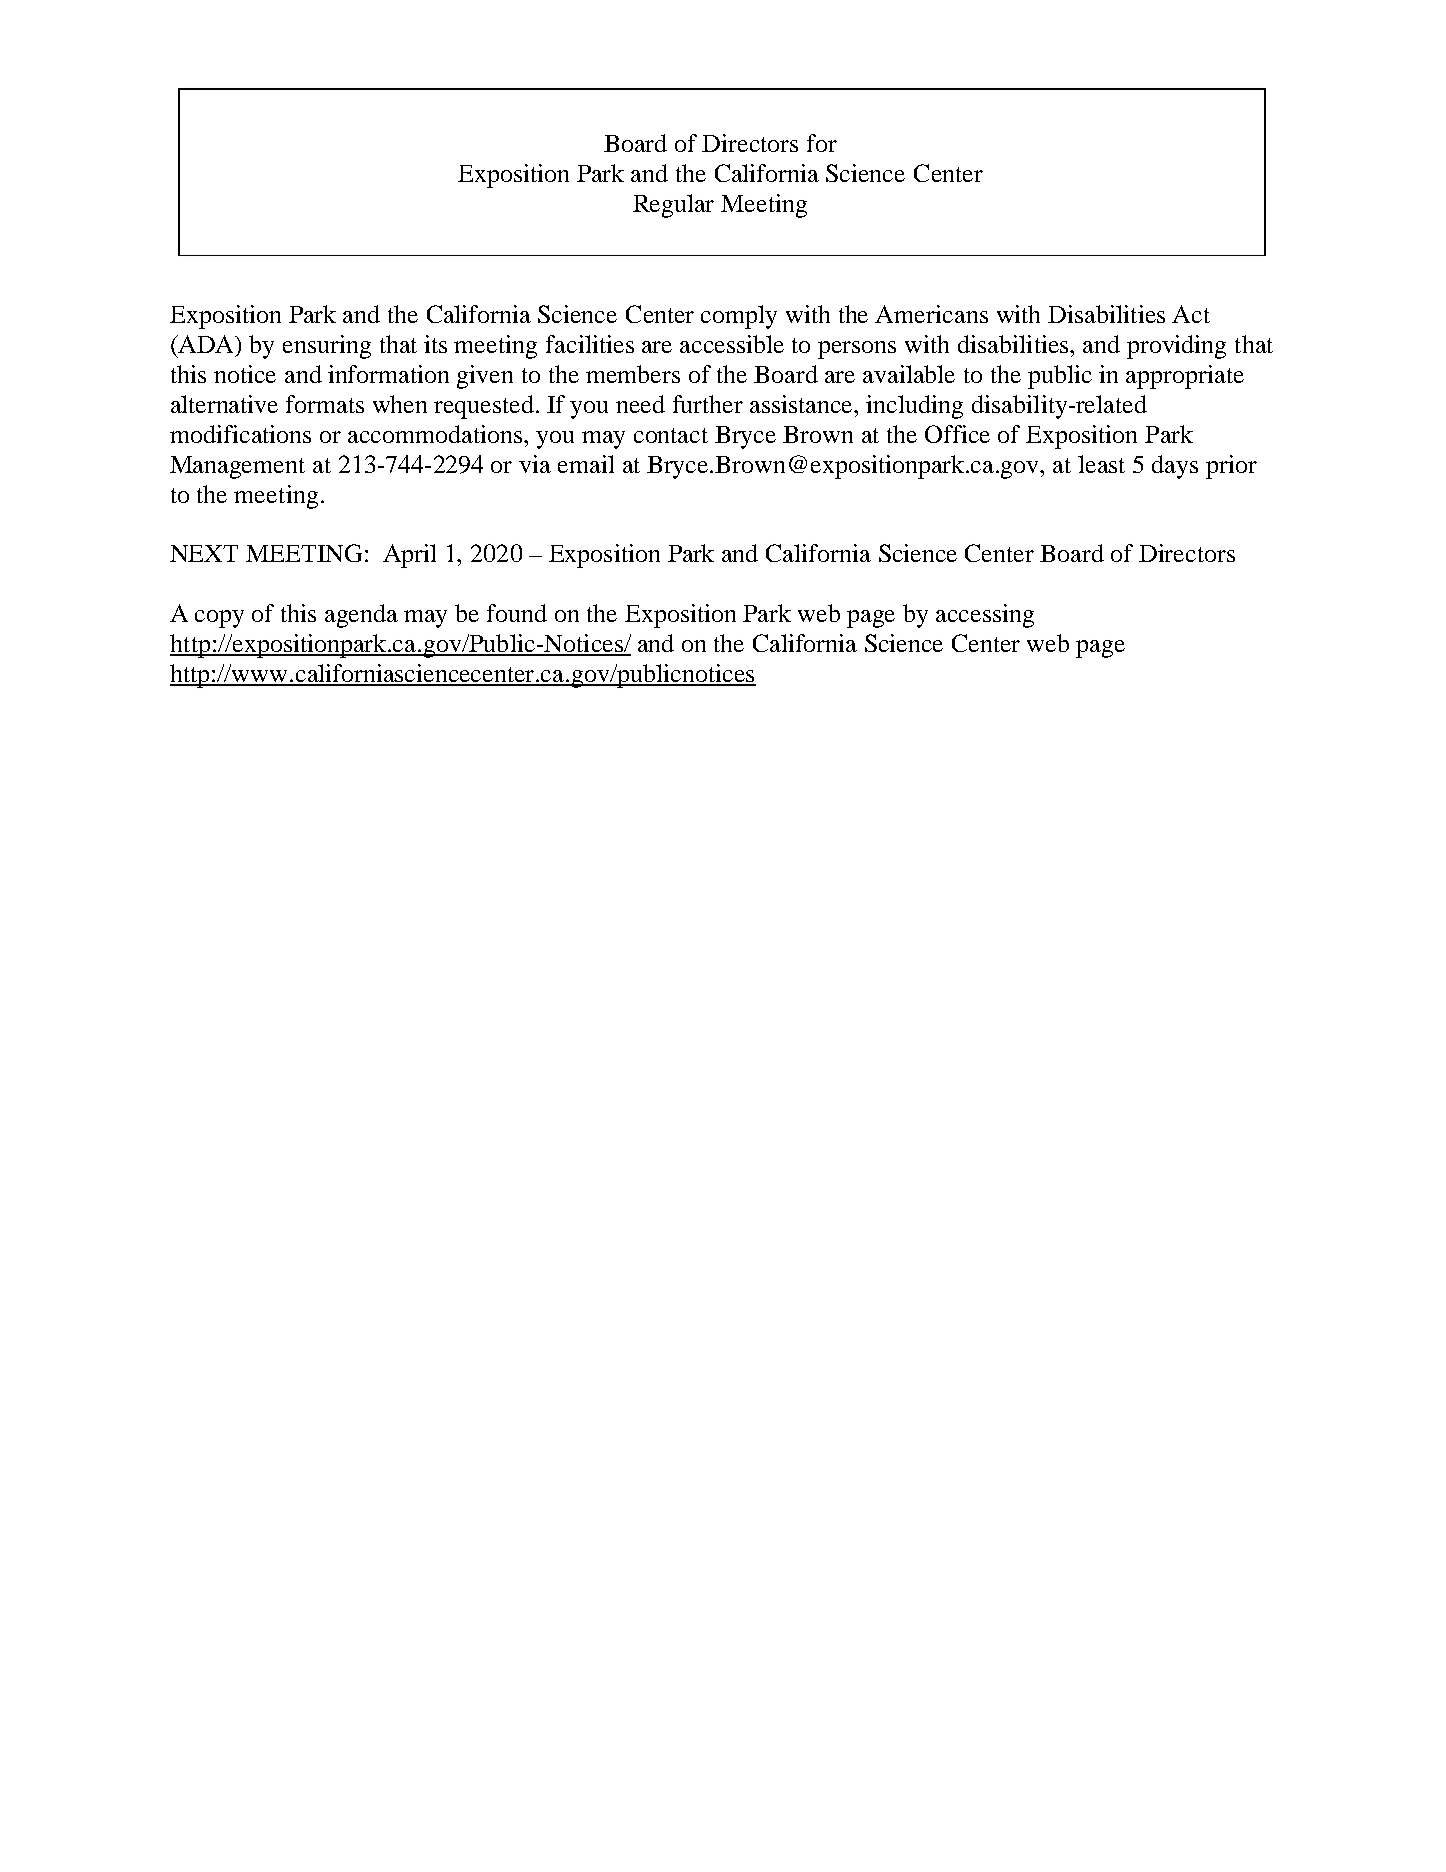 This screenshot has width=1446, height=1872. What do you see at coordinates (517, 613) in the screenshot?
I see `found` at bounding box center [517, 613].
